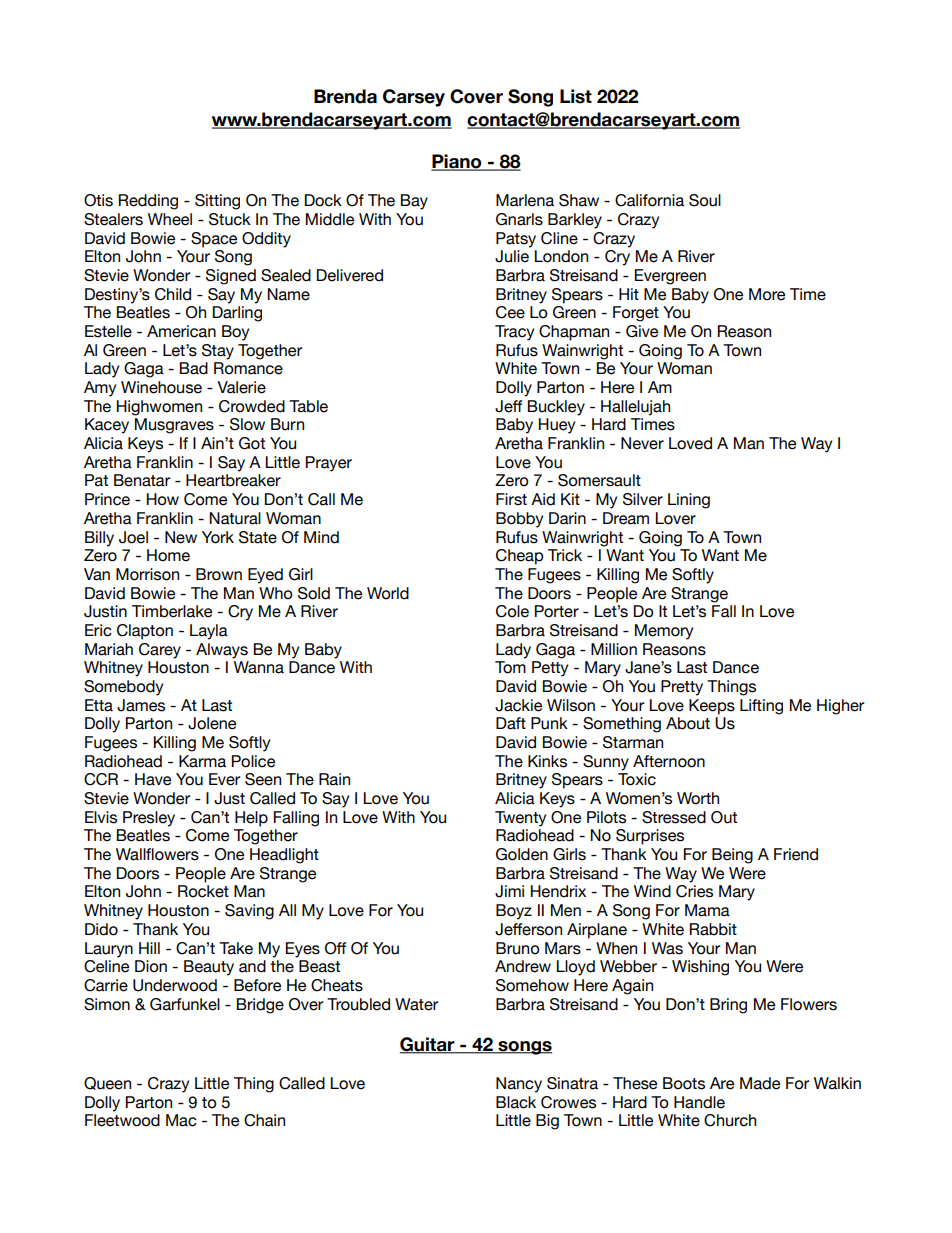 Image resolution: width=952 pixels, height=1233 pixels. Describe the element at coordinates (705, 200) in the screenshot. I see `Soul` at that location.
